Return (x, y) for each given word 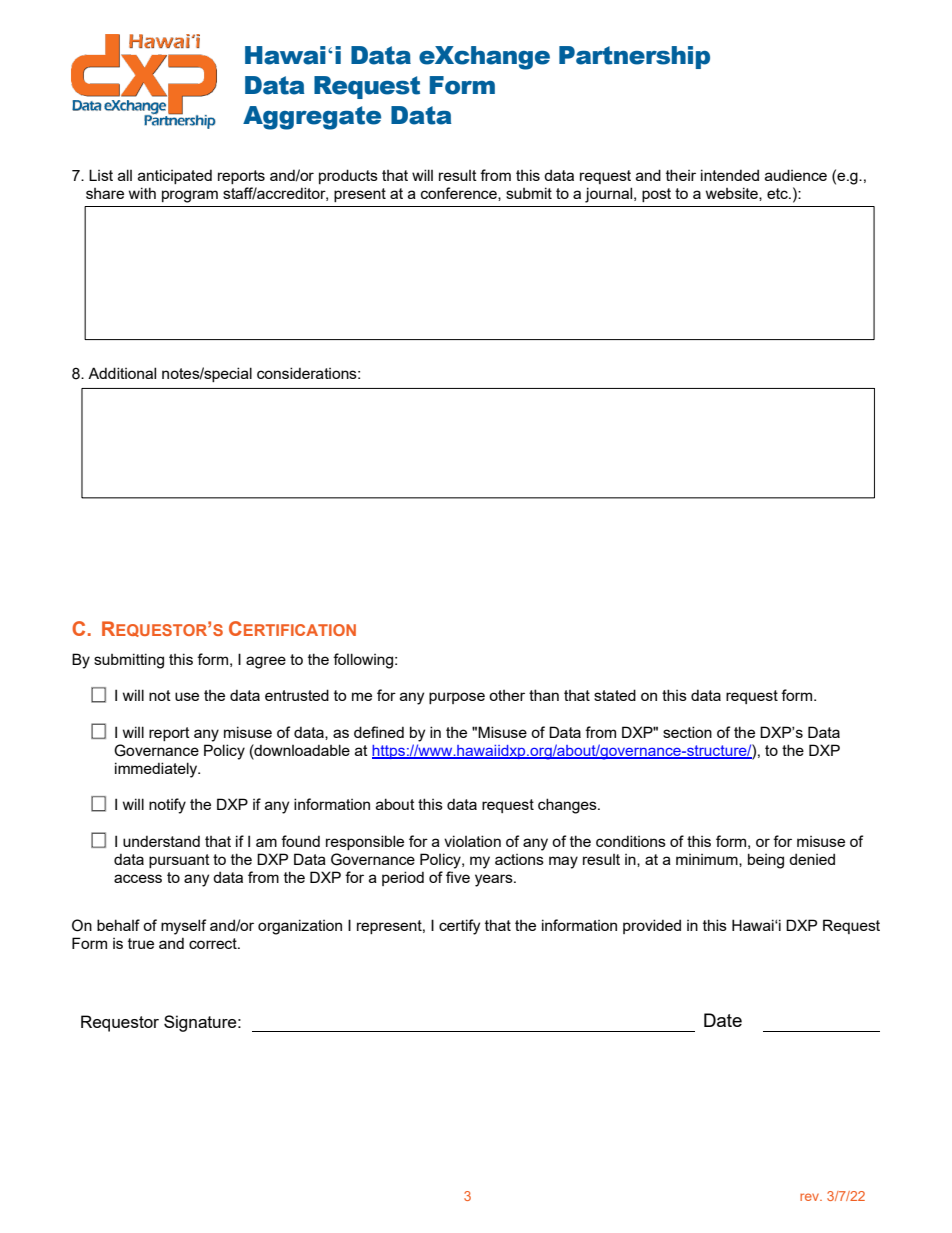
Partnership (634, 57)
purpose (457, 698)
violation (472, 841)
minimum (708, 860)
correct (214, 943)
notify (167, 806)
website (733, 194)
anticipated (175, 176)
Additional (122, 373)
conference (460, 194)
